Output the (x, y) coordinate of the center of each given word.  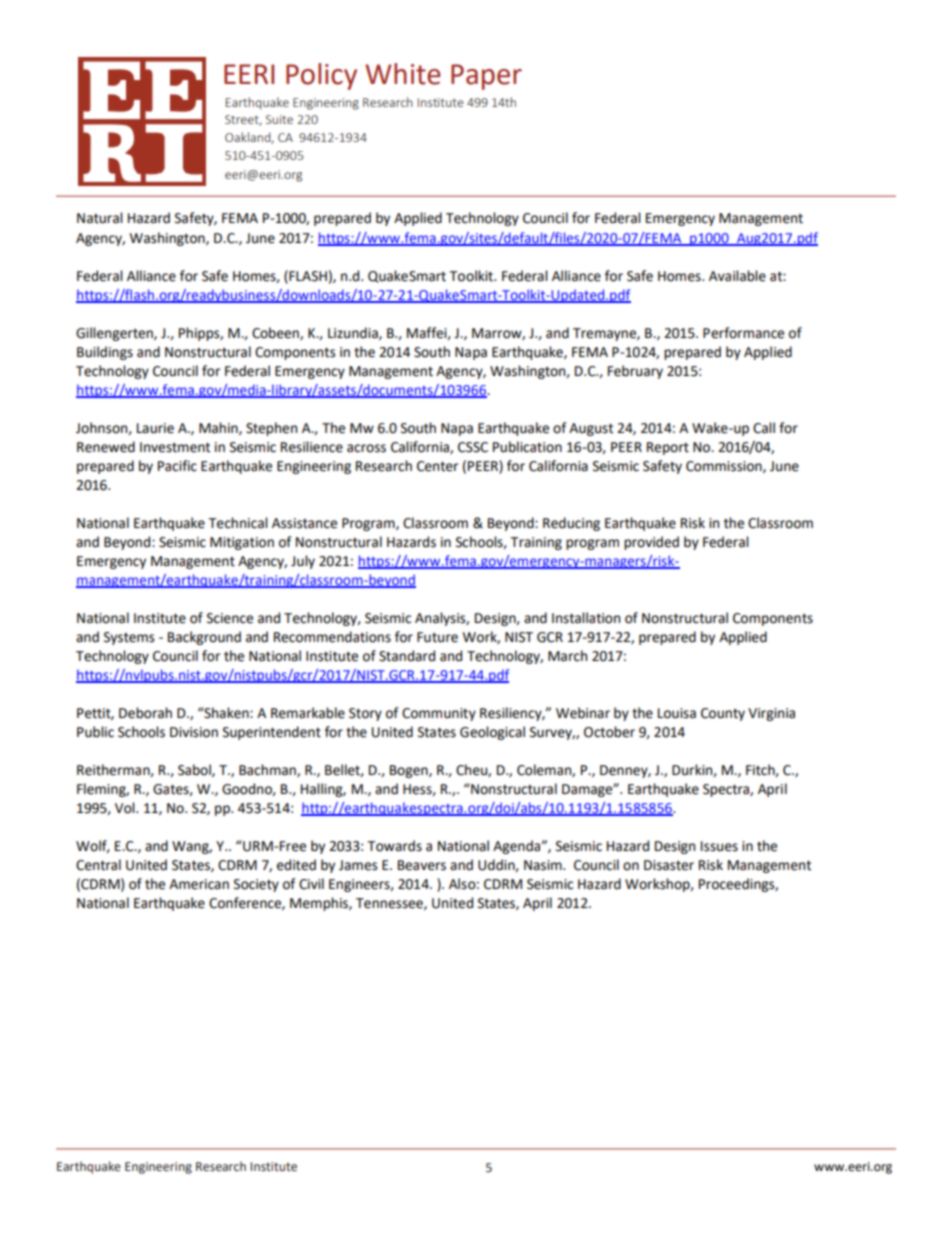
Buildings (105, 353)
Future (437, 637)
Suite (279, 119)
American (199, 884)
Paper (486, 77)
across (366, 448)
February (635, 372)
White (403, 74)
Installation (586, 618)
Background (204, 638)
